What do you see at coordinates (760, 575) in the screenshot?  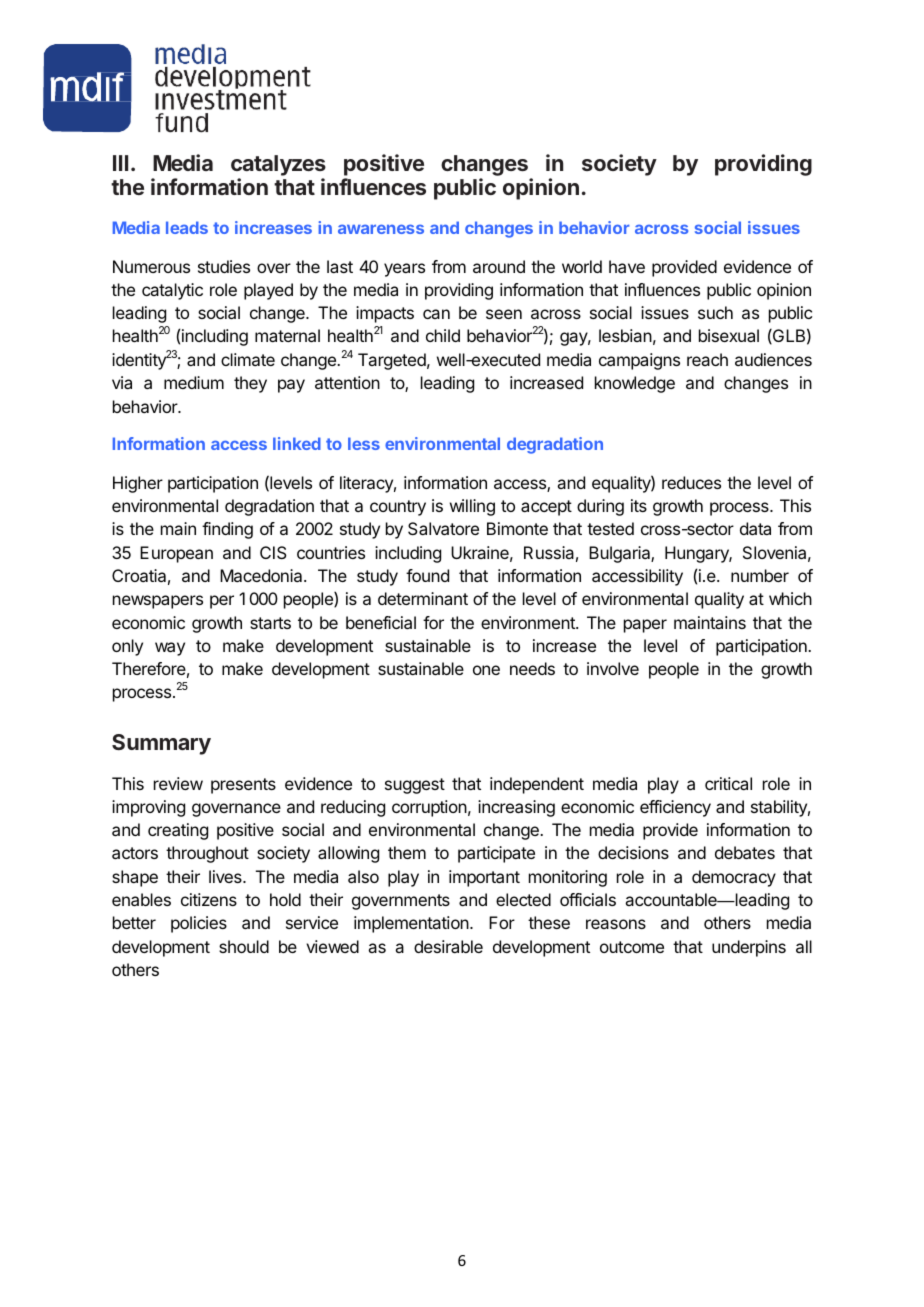 I see `number` at bounding box center [760, 575].
